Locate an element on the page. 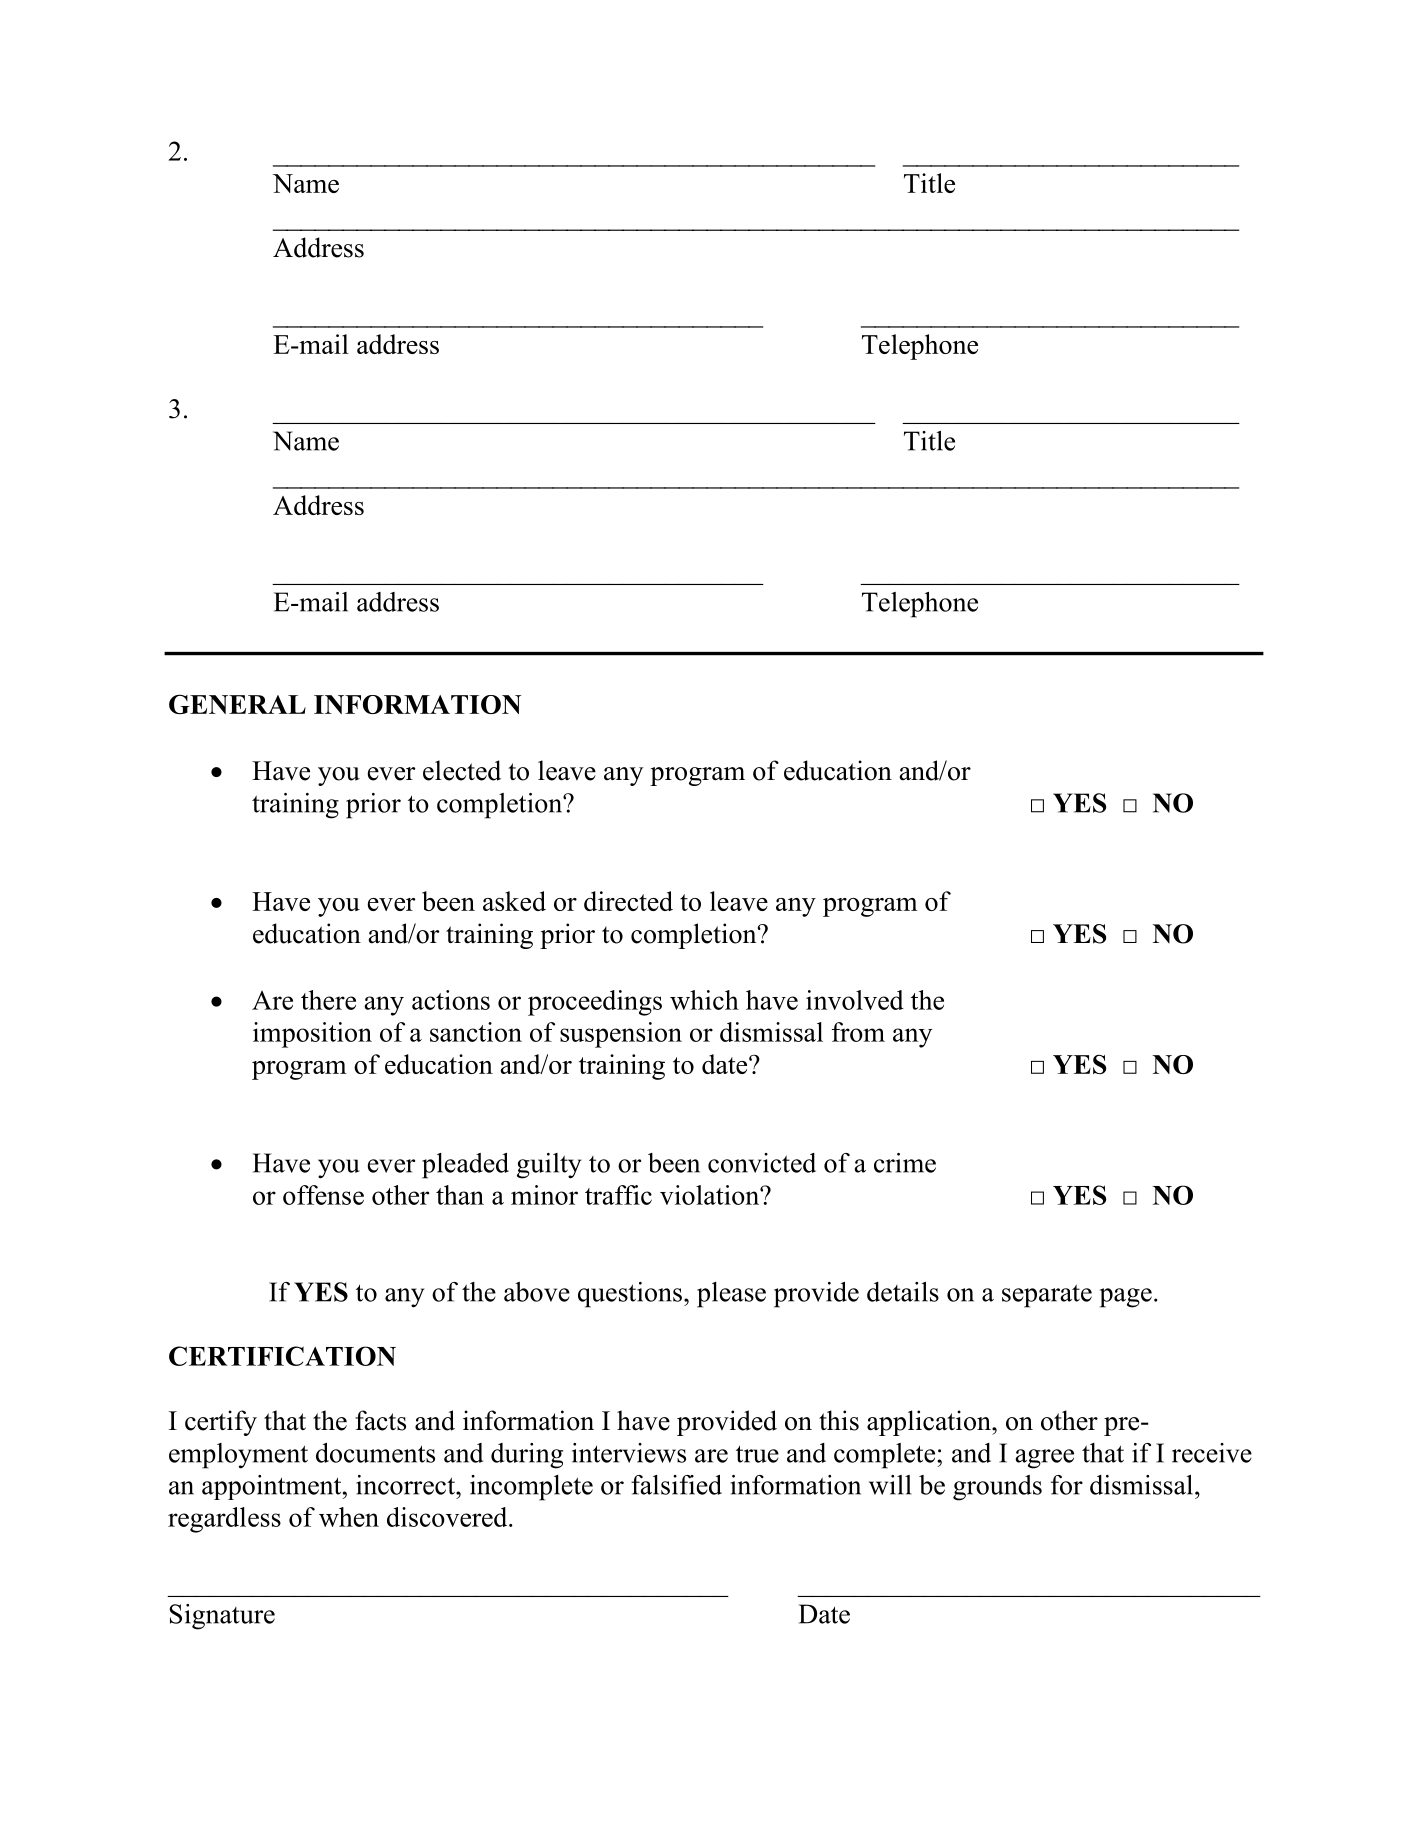  Signature is located at coordinates (222, 1617).
